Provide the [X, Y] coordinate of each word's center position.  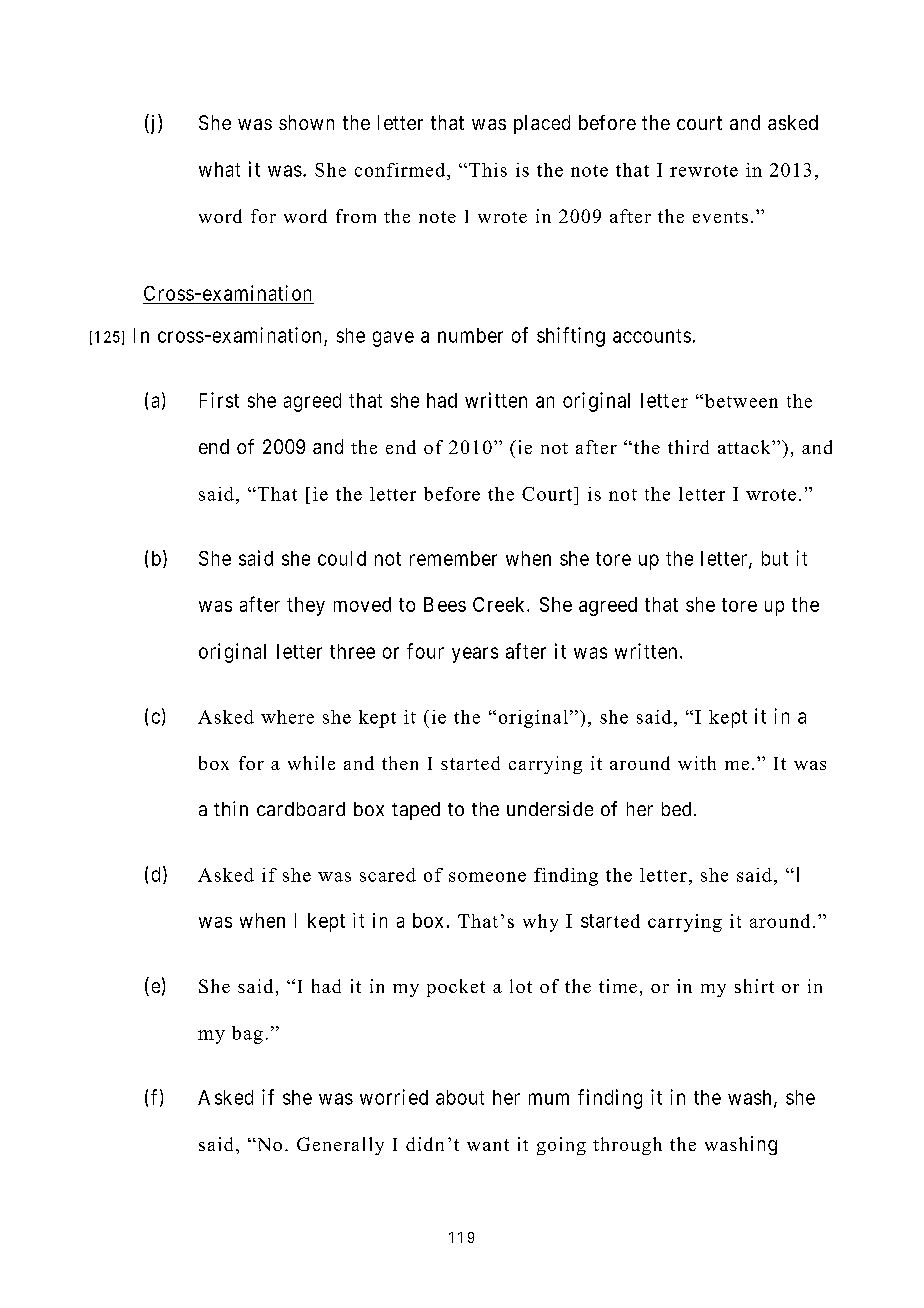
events [720, 217]
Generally [340, 1146]
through [627, 1146]
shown [306, 122]
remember [453, 558]
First [219, 400]
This [488, 170]
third [688, 447]
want [488, 1145]
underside [550, 808]
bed [676, 809]
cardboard [301, 809]
